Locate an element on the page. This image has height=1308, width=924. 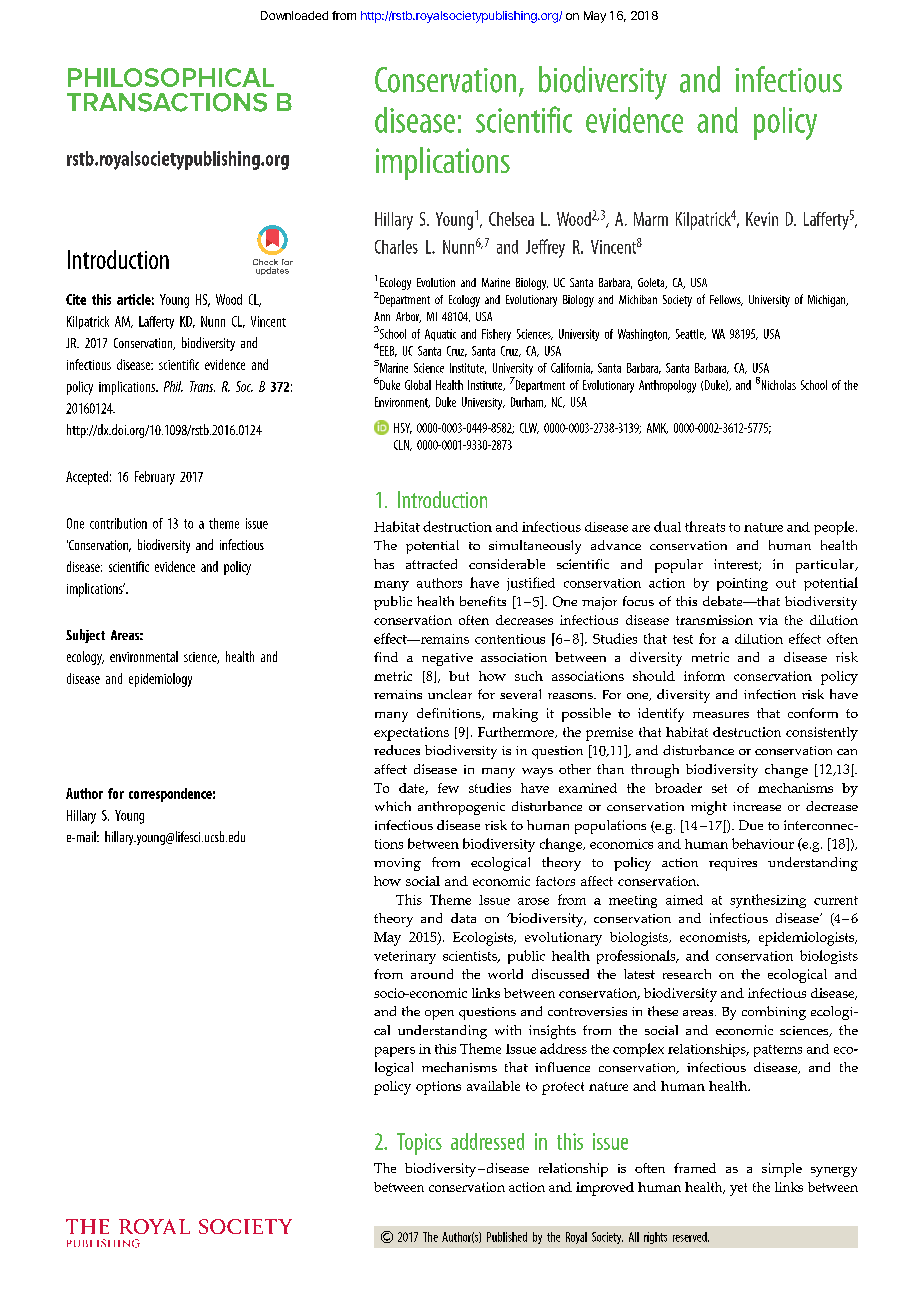
Published is located at coordinates (507, 1237).
